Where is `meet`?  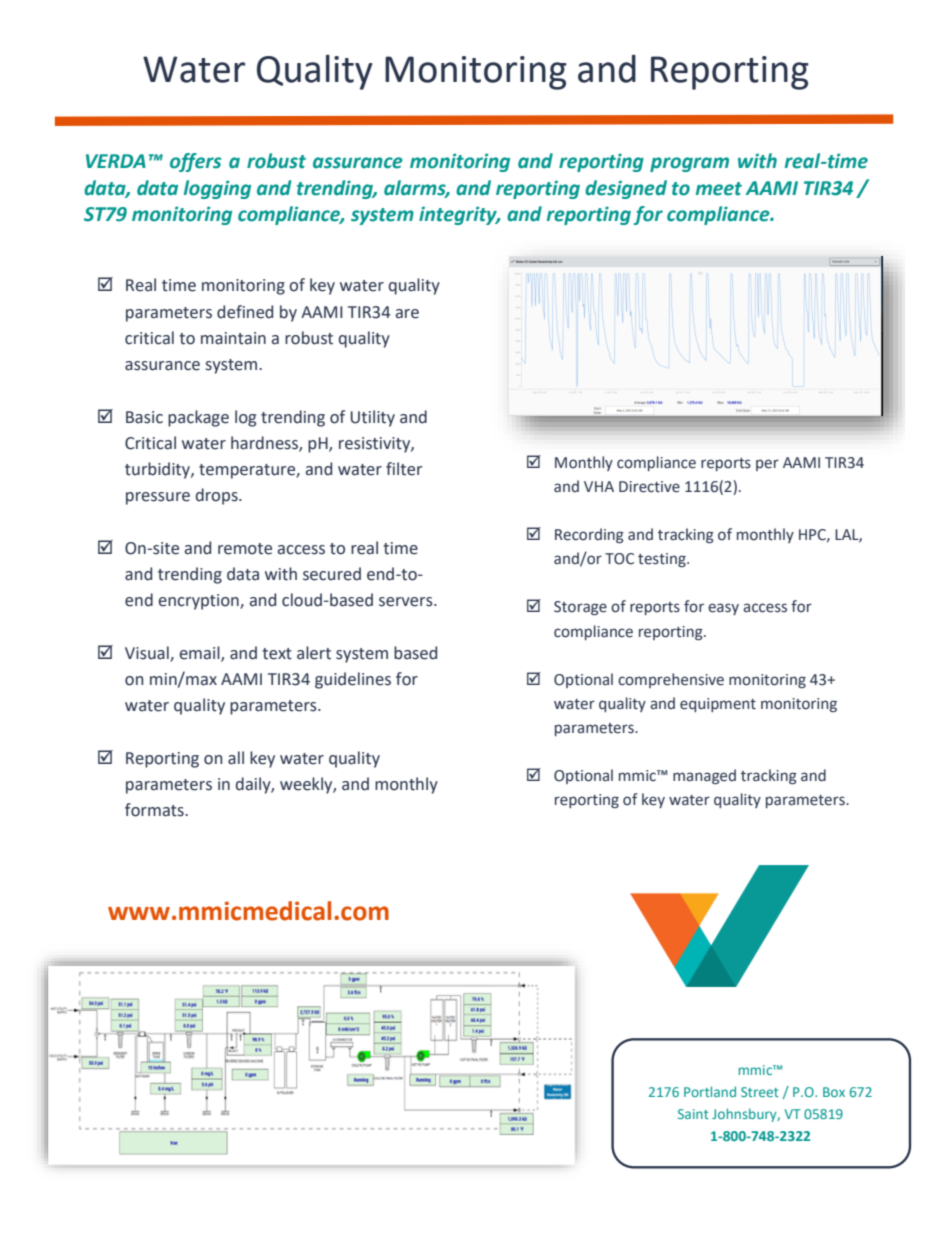 meet is located at coordinates (719, 189).
